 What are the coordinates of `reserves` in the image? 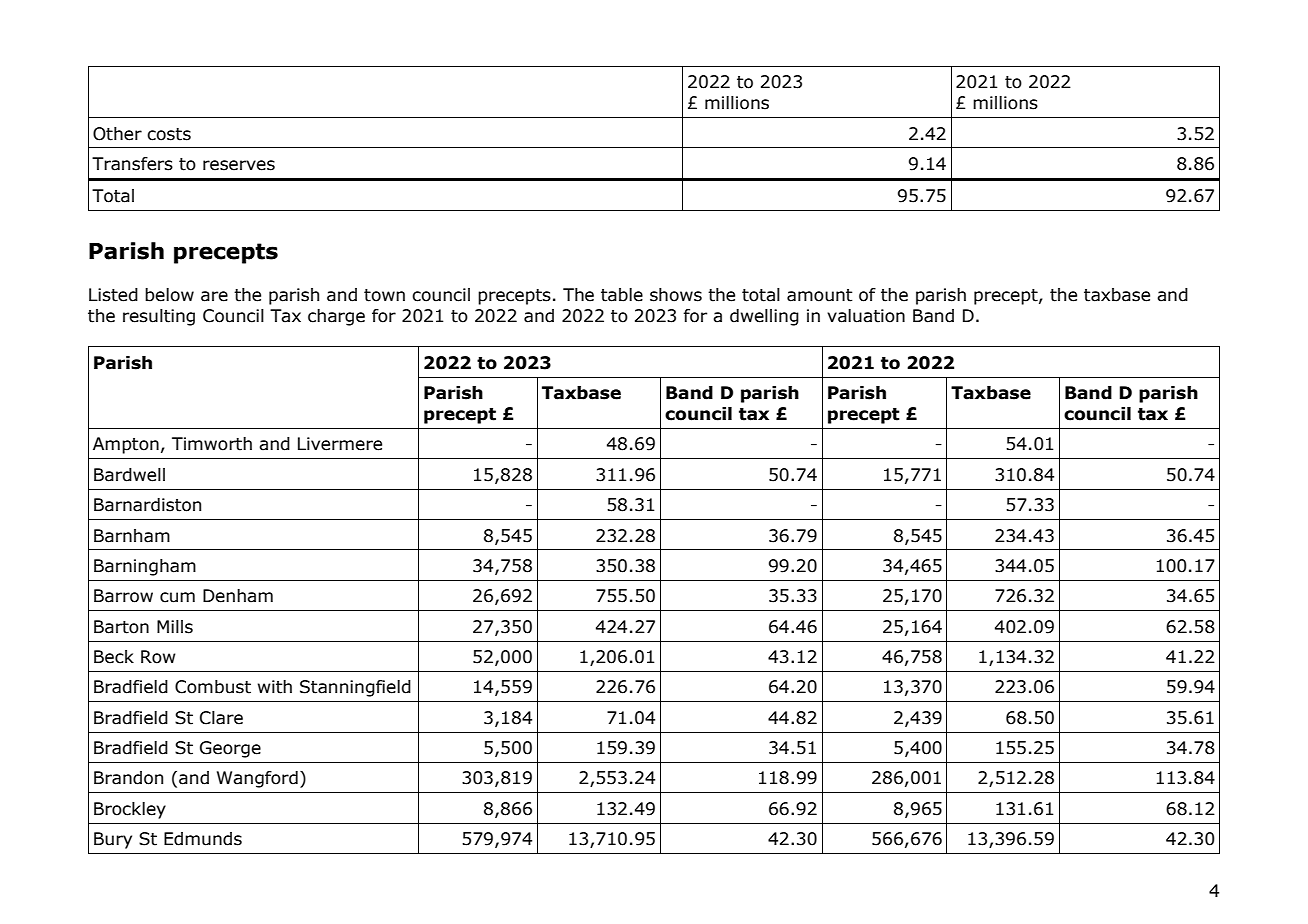 It's located at (239, 165).
